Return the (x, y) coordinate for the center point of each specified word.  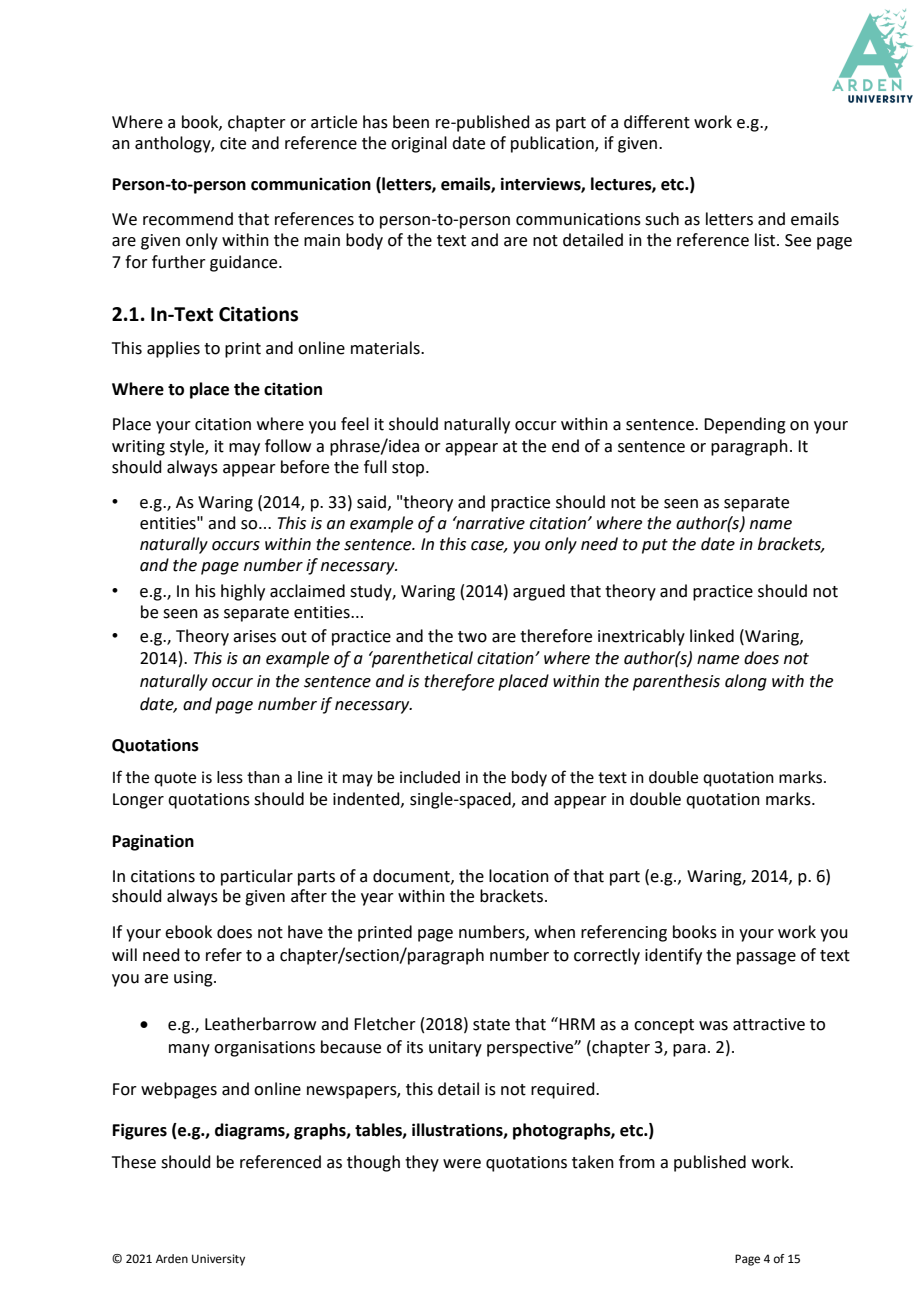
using (194, 979)
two (472, 637)
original (419, 144)
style (188, 447)
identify (673, 956)
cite (233, 143)
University (218, 1260)
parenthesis (676, 682)
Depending (745, 425)
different (657, 122)
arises (254, 636)
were (462, 1164)
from (637, 1162)
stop (409, 469)
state (491, 1025)
